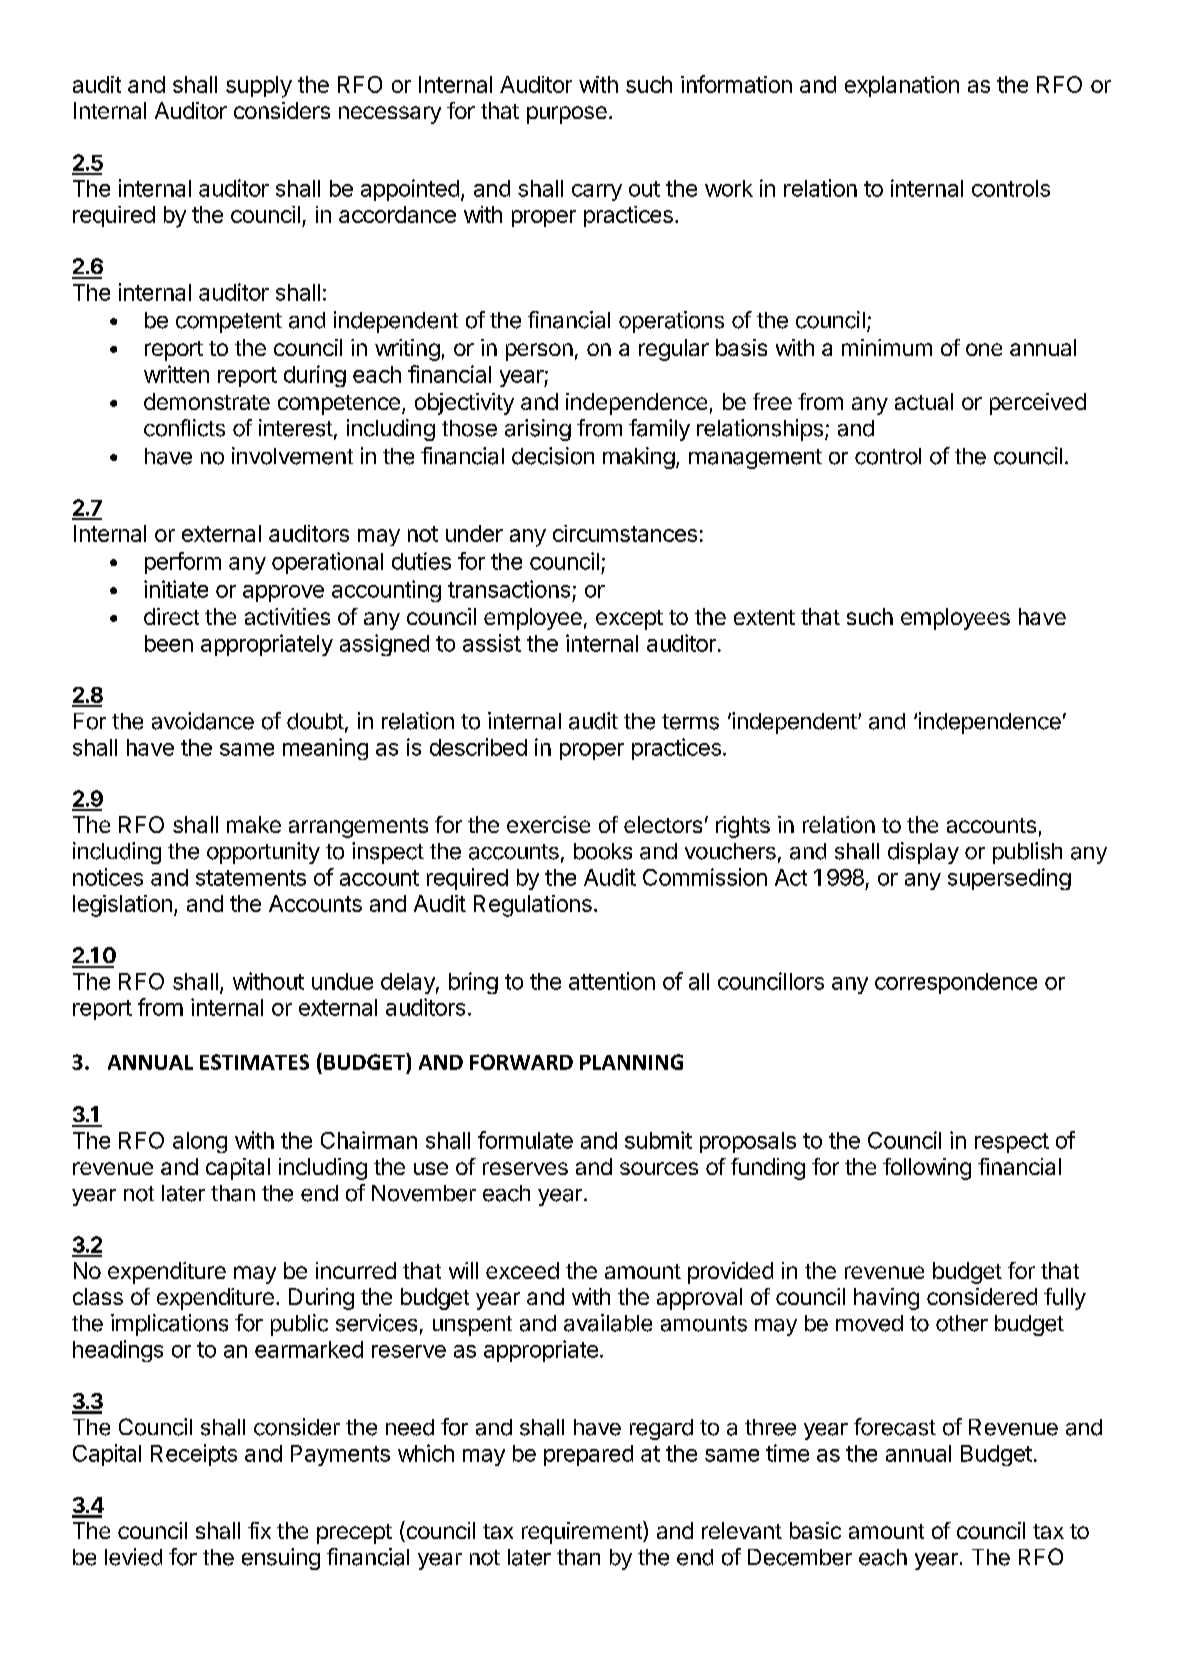  What do you see at coordinates (254, 824) in the screenshot?
I see `make` at bounding box center [254, 824].
